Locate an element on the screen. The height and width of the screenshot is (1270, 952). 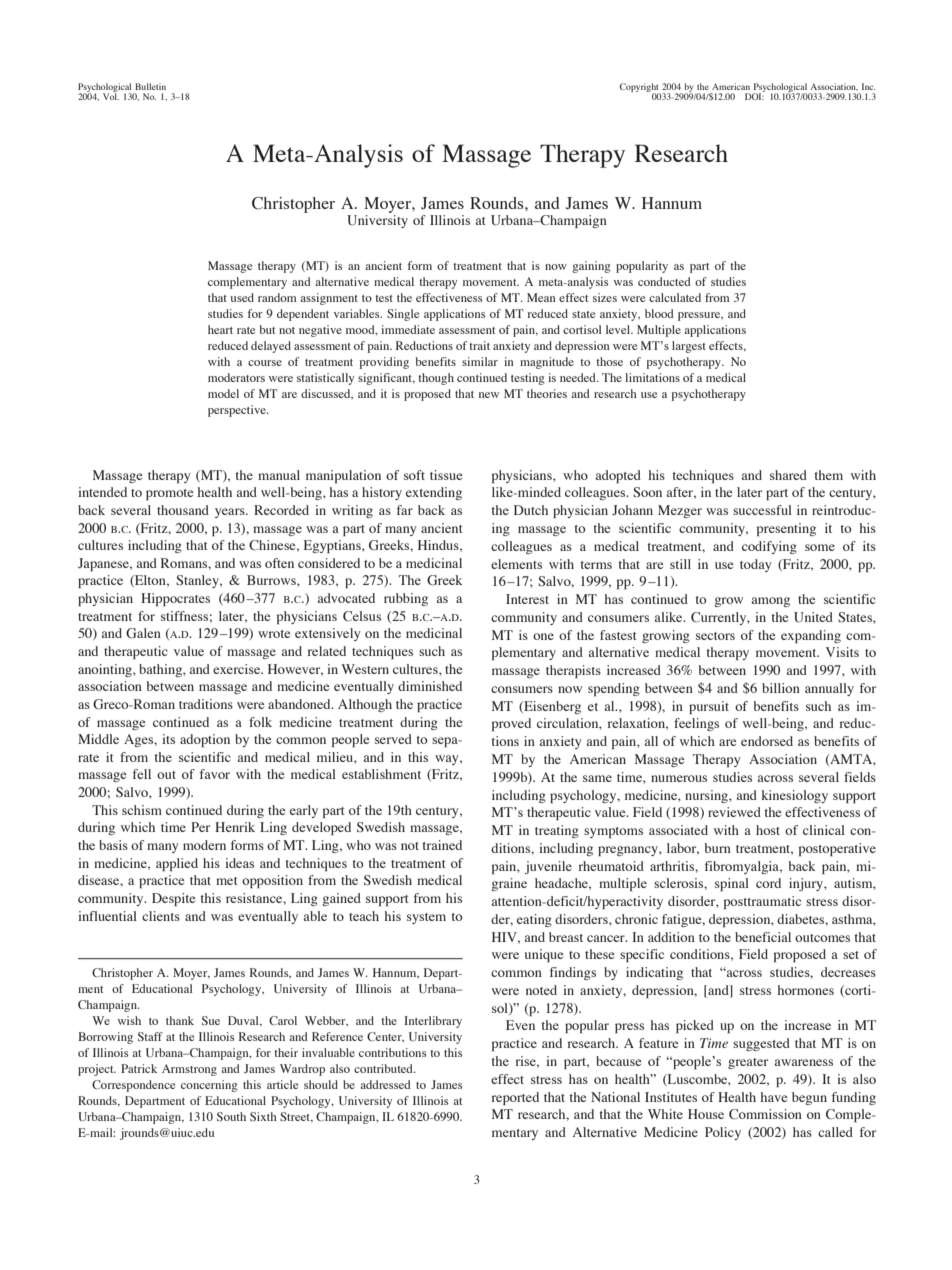
served is located at coordinates (393, 739).
